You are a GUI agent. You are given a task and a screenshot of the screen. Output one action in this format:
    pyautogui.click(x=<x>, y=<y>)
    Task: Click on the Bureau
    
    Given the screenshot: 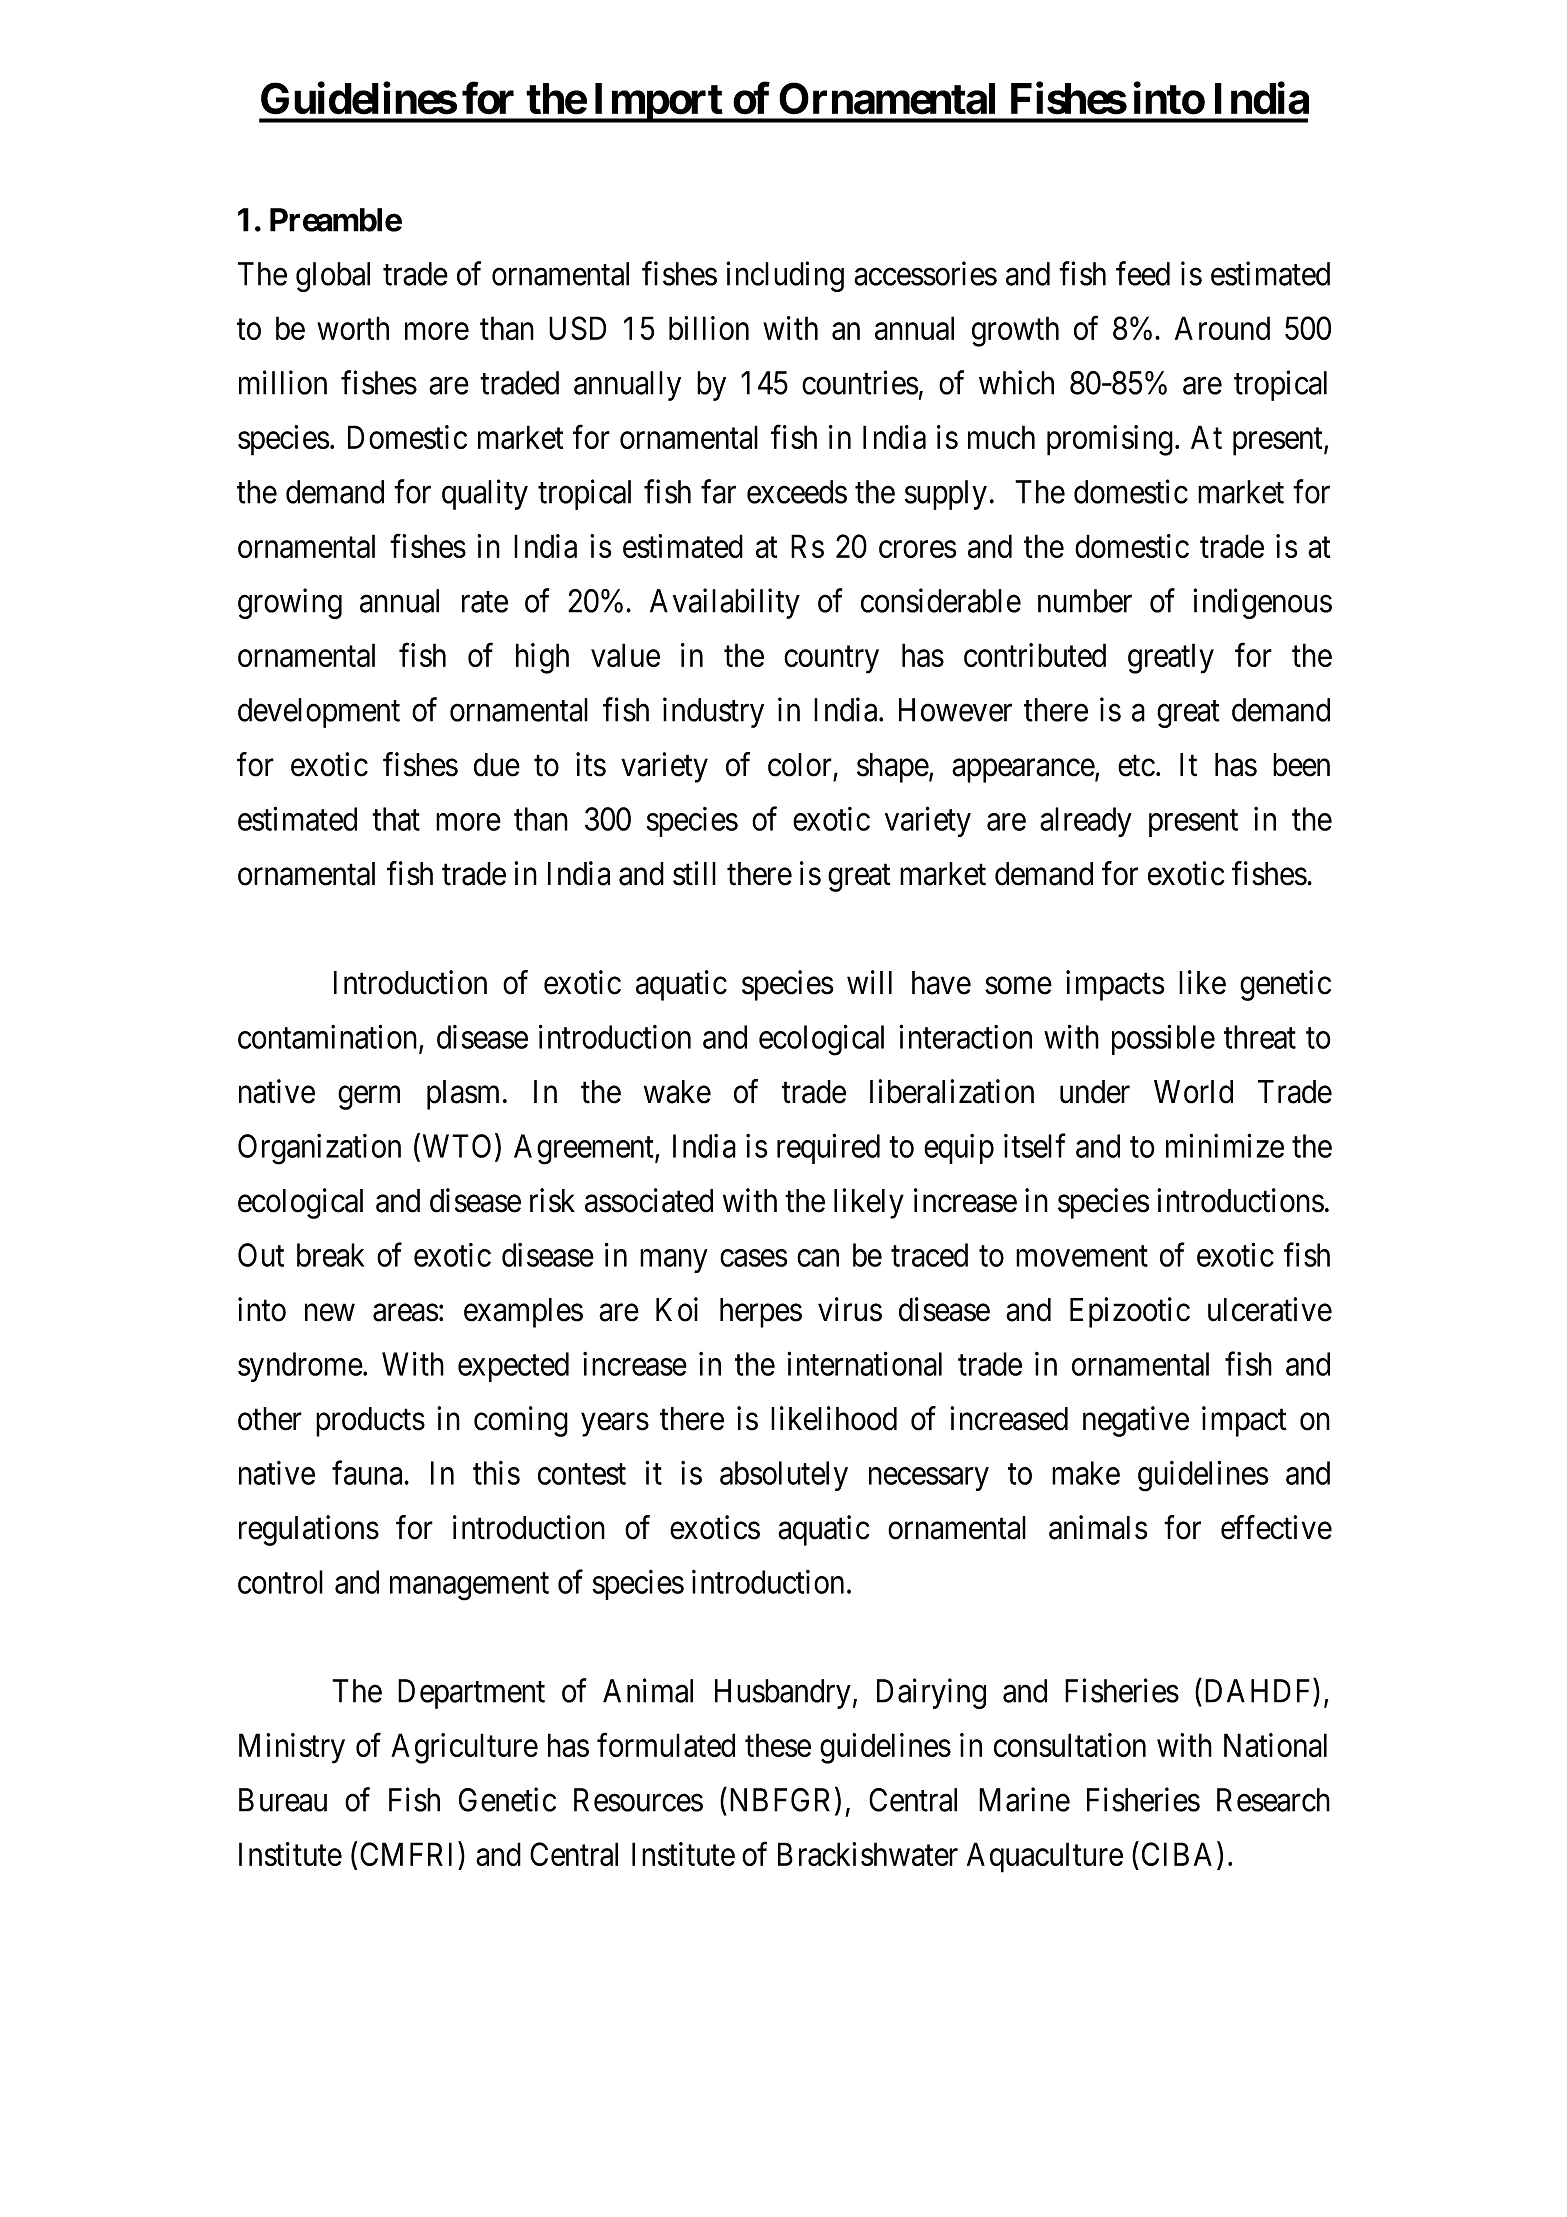 What is the action you would take?
    pyautogui.click(x=283, y=1800)
